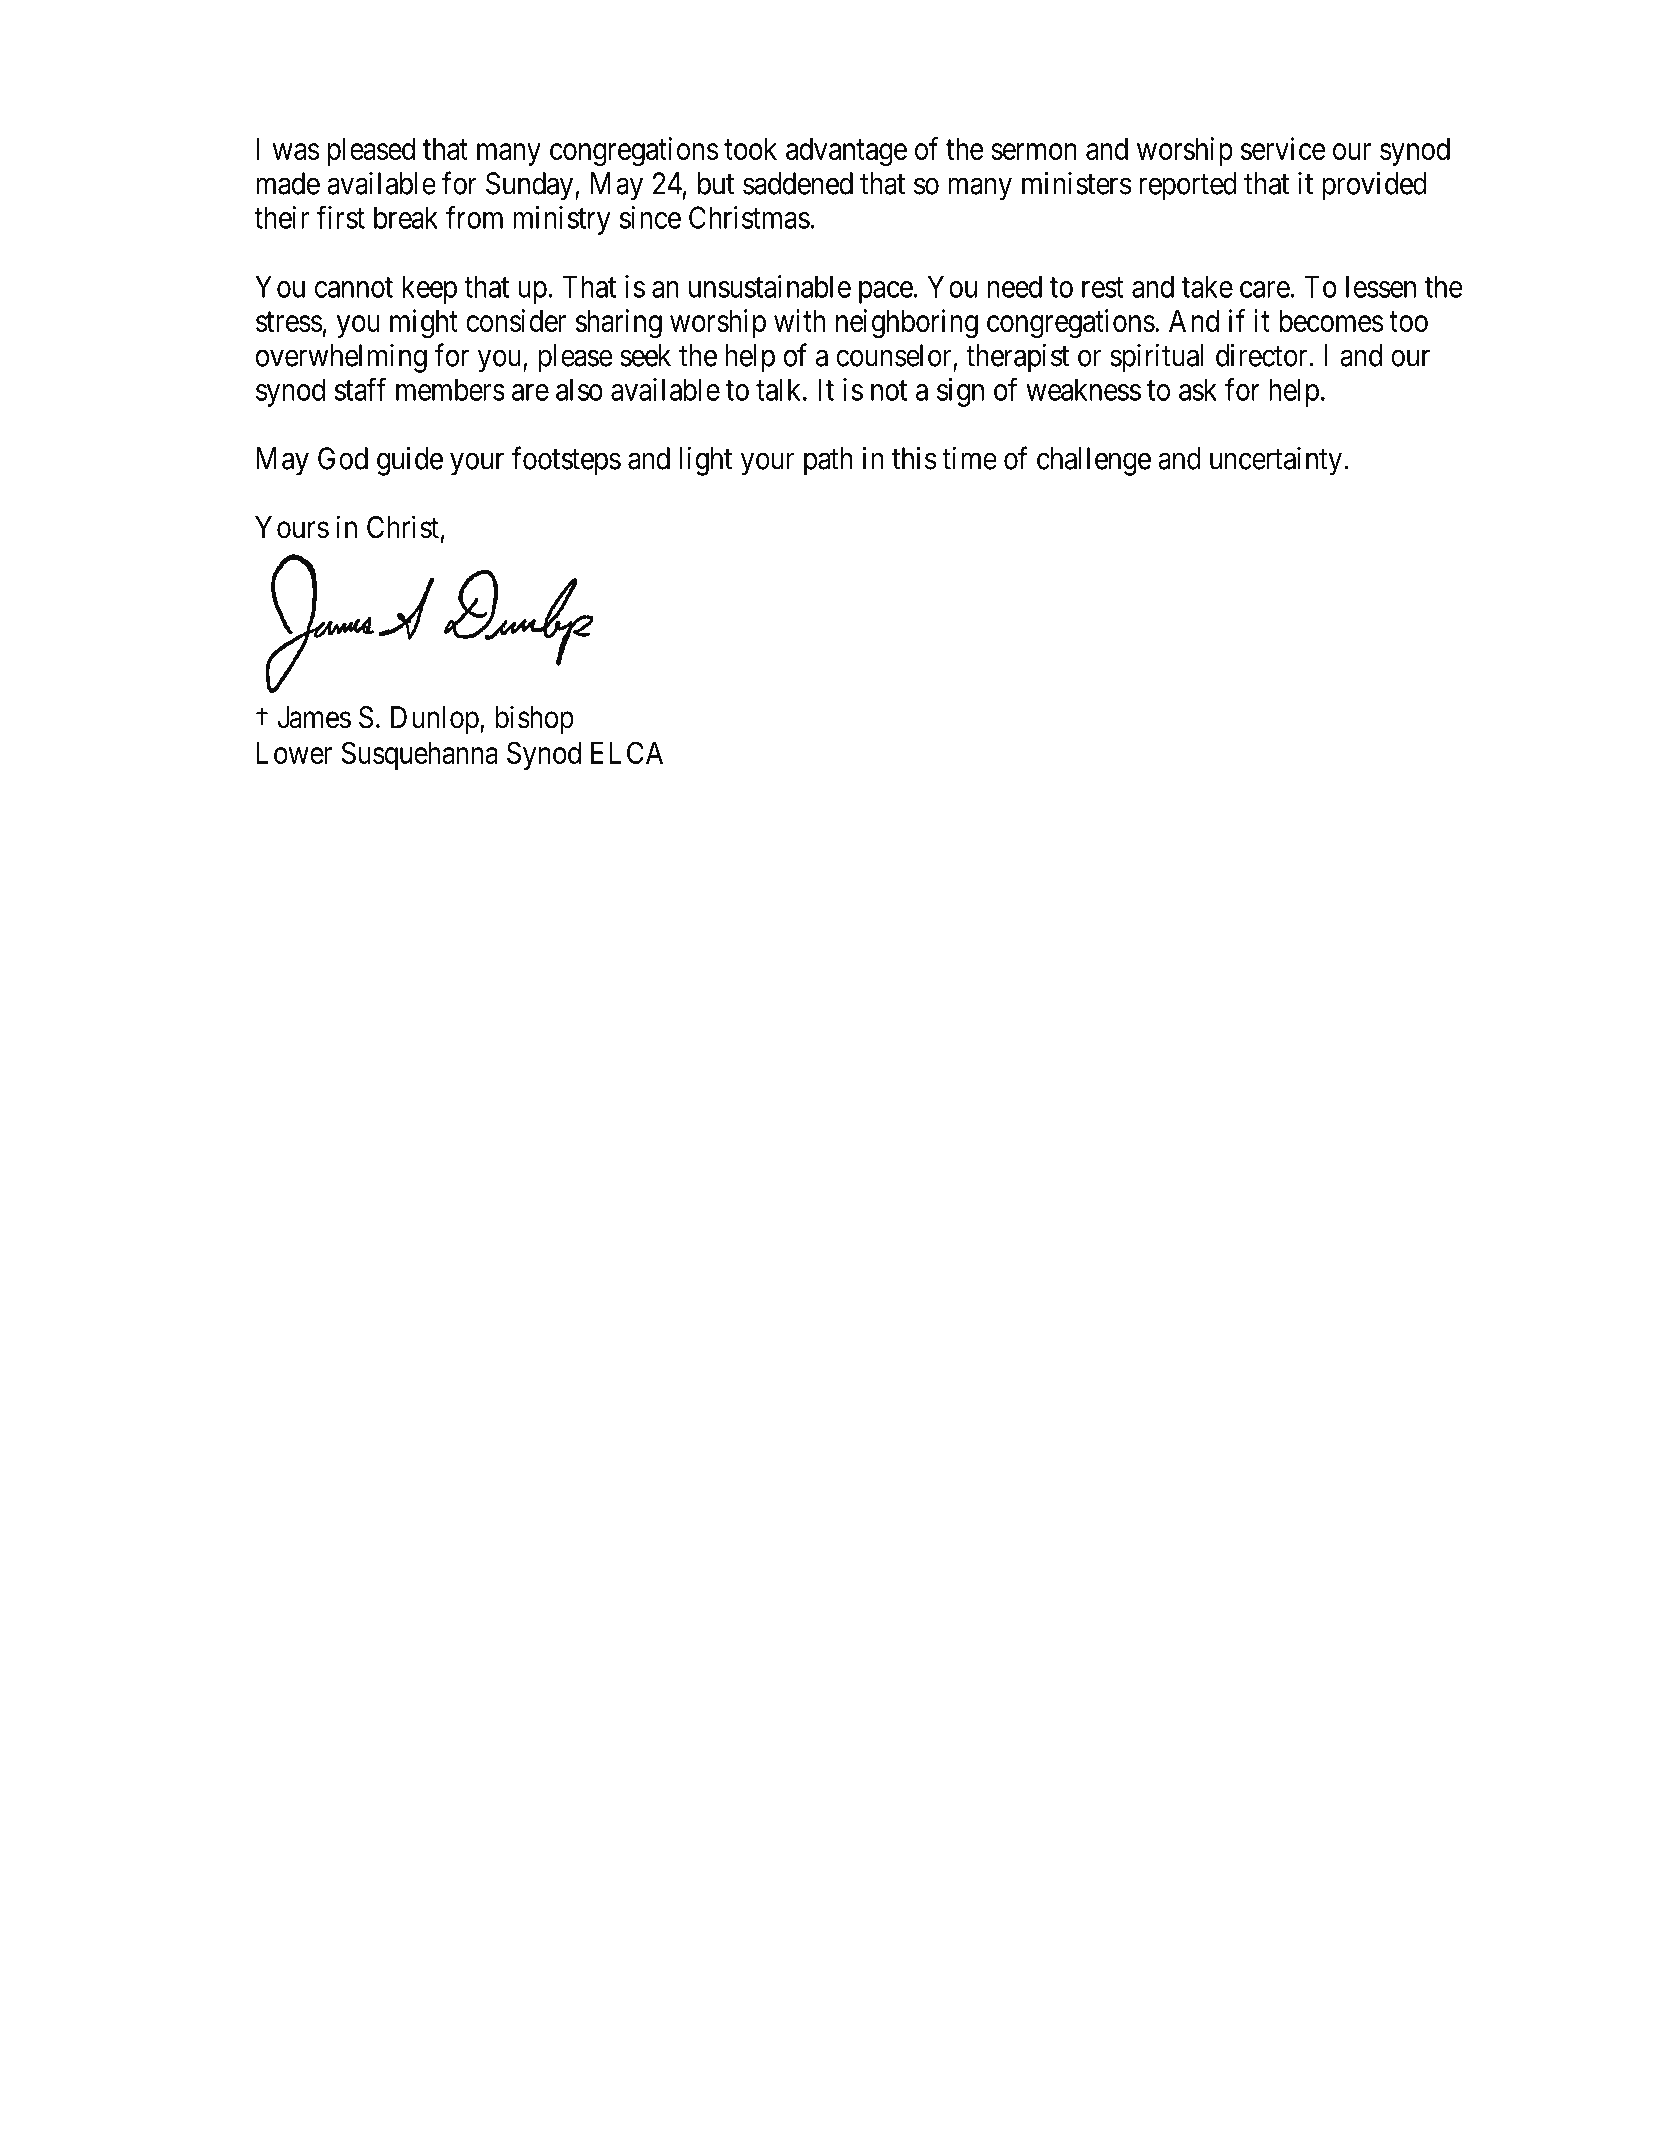 Image resolution: width=1663 pixels, height=2152 pixels. I want to click on Dunlop, so click(435, 720).
